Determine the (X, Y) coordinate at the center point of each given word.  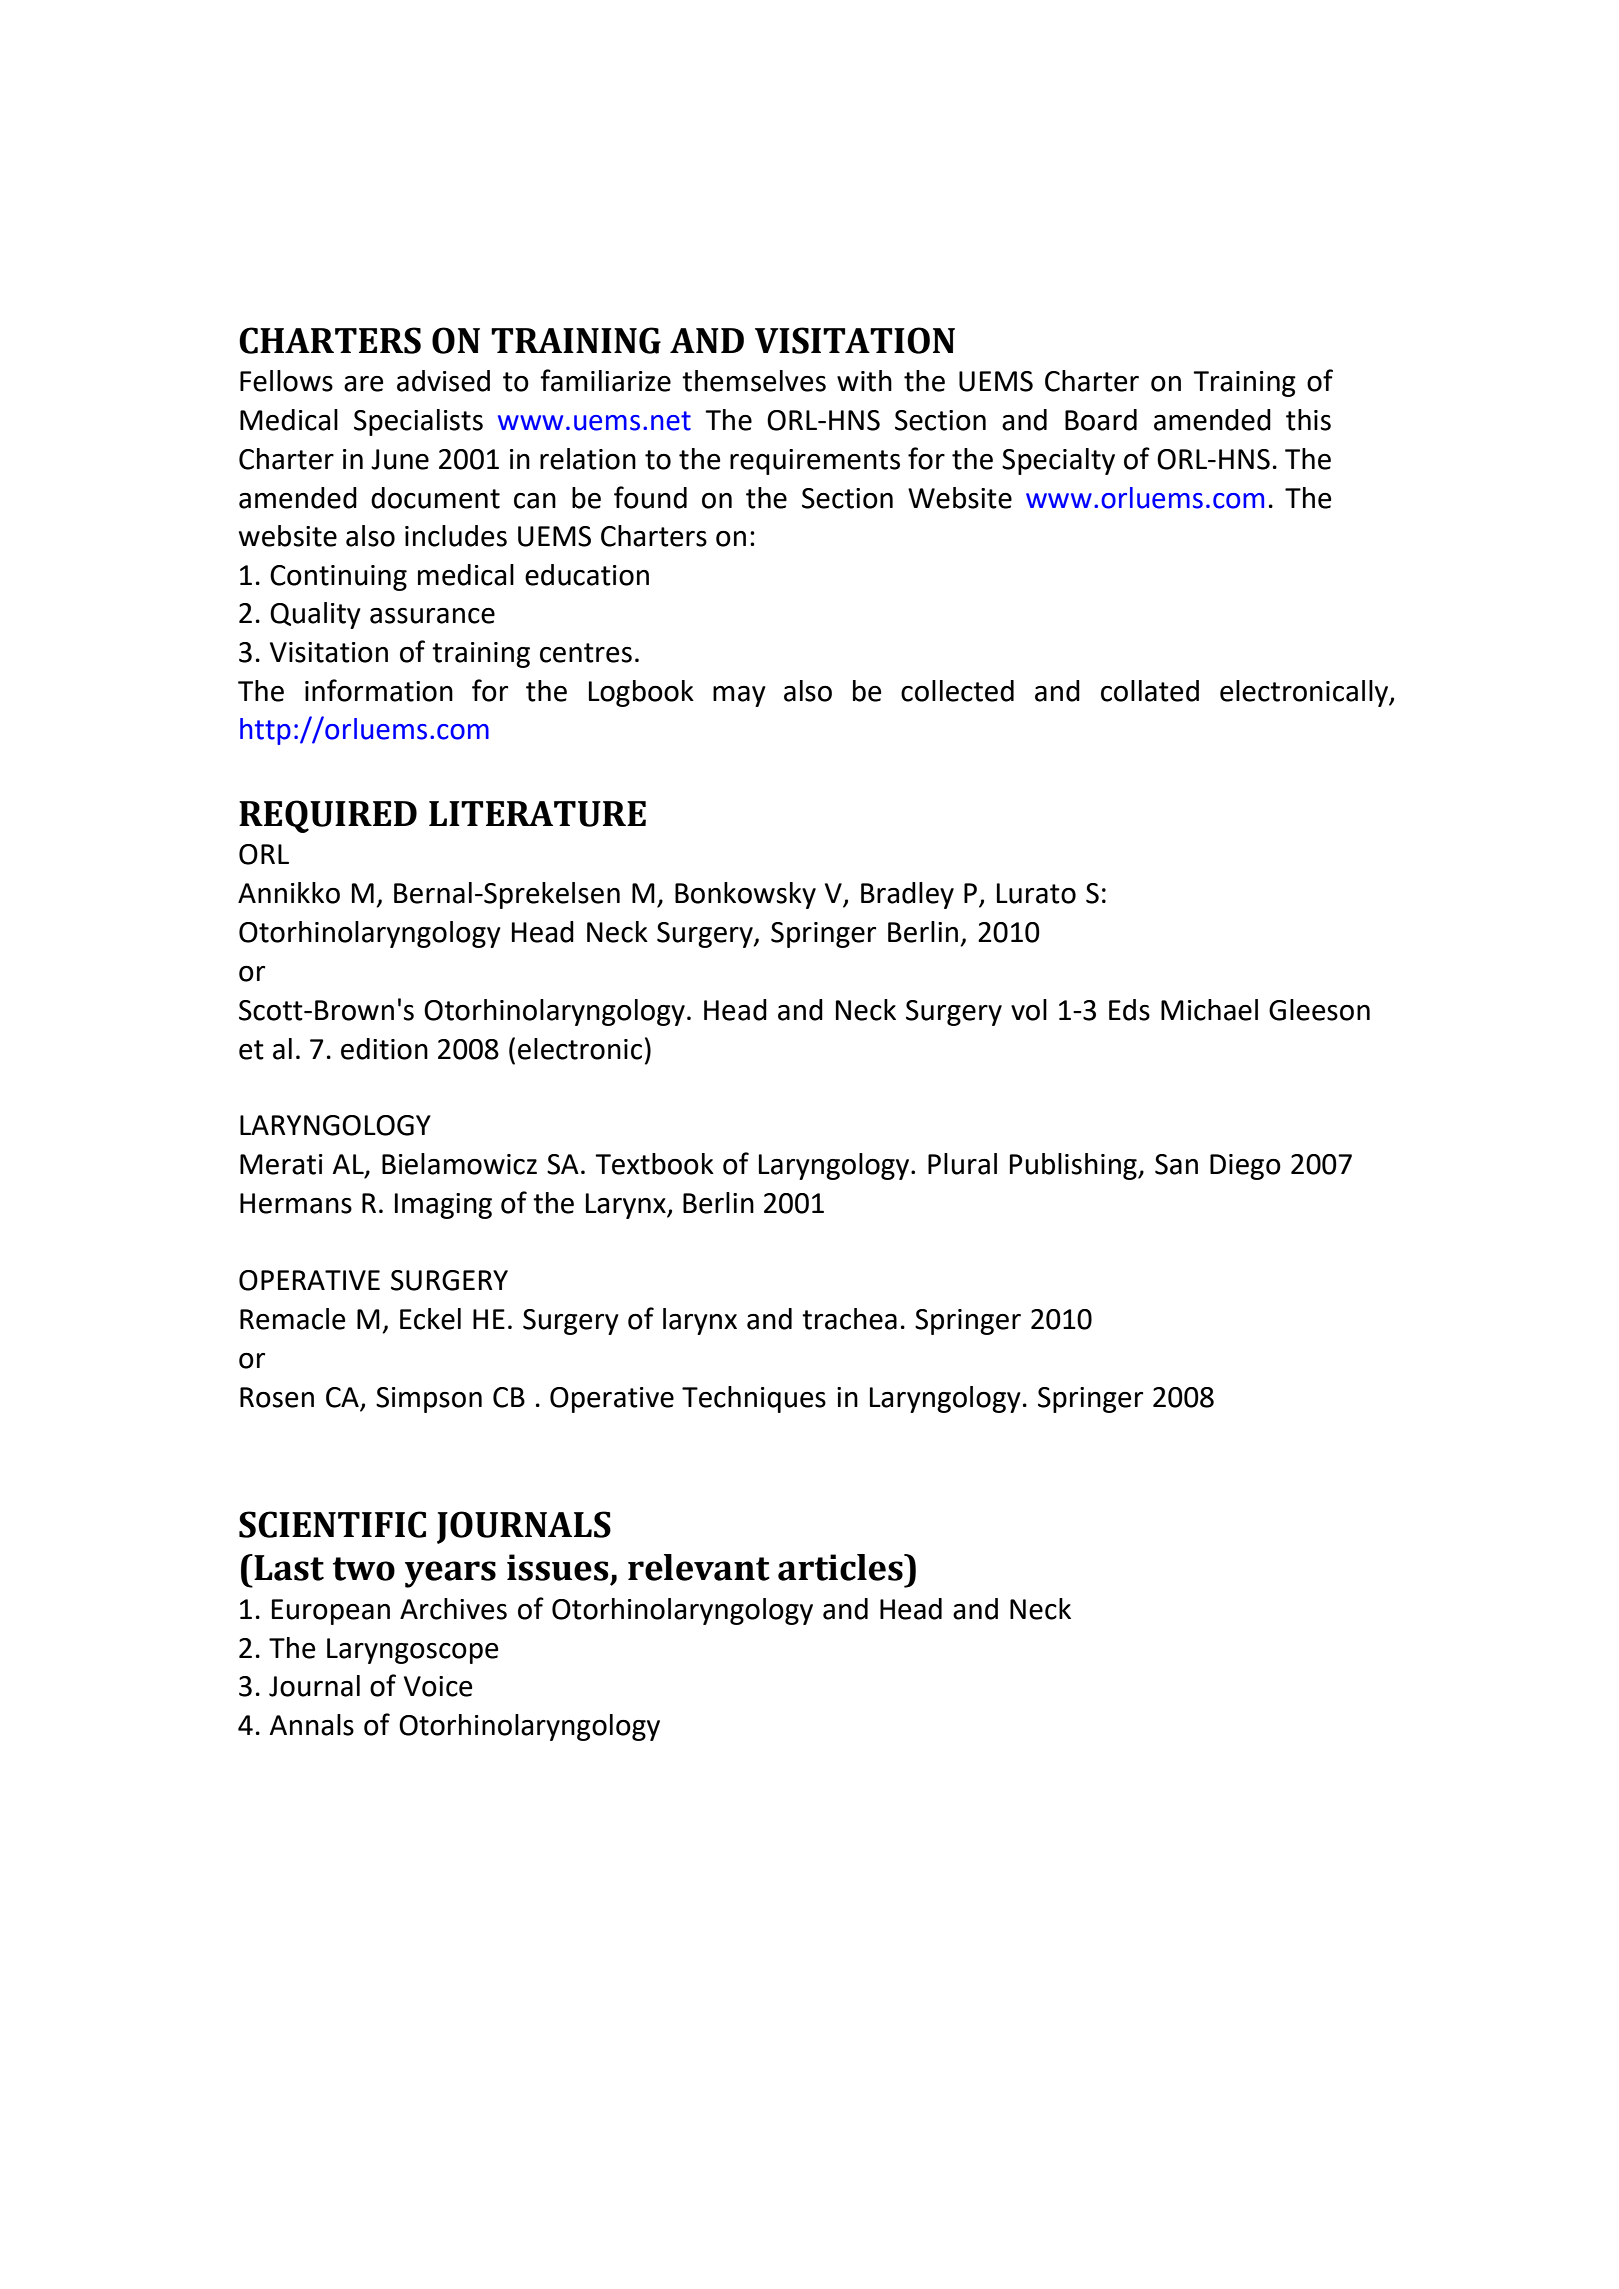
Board (1101, 420)
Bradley (907, 895)
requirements (815, 462)
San (1176, 1164)
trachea (849, 1319)
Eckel (430, 1319)
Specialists (418, 422)
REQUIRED (328, 816)
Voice (438, 1686)
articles (841, 1567)
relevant (699, 1567)
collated (1150, 691)
